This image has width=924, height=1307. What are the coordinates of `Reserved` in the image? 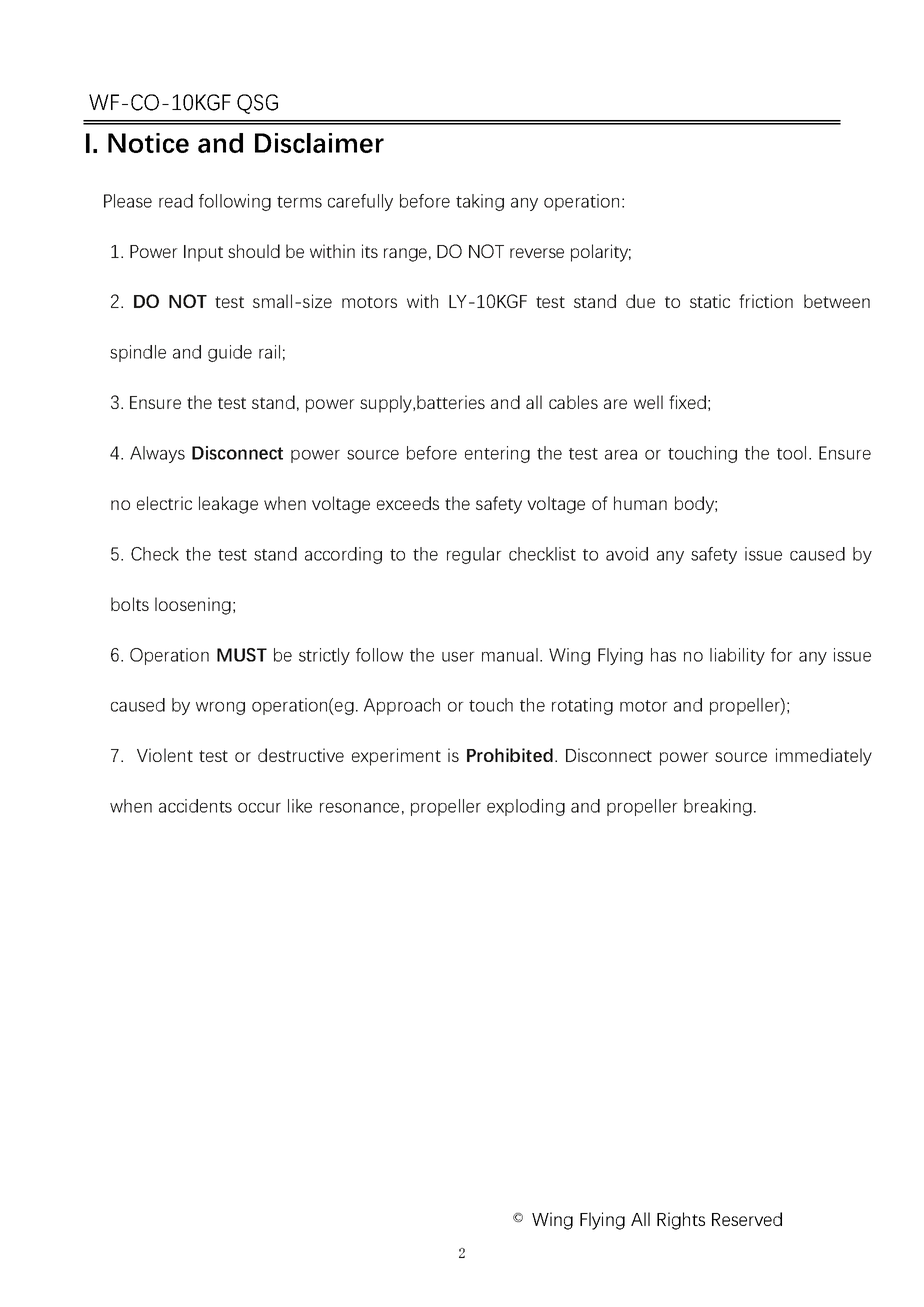 It's located at (747, 1219).
